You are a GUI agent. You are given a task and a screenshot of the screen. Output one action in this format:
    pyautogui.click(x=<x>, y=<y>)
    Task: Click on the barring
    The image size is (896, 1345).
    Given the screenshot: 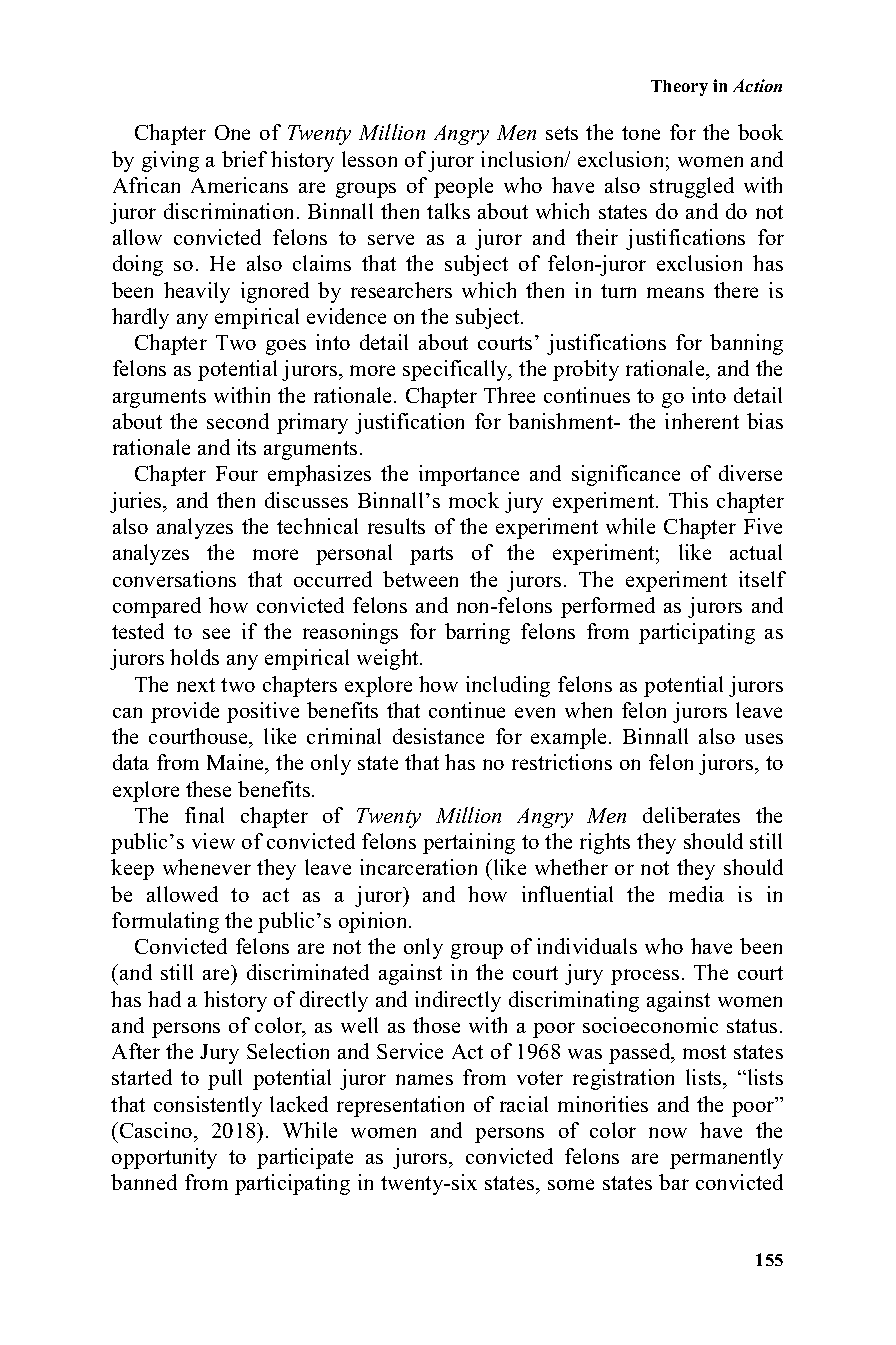 What is the action you would take?
    pyautogui.click(x=477, y=633)
